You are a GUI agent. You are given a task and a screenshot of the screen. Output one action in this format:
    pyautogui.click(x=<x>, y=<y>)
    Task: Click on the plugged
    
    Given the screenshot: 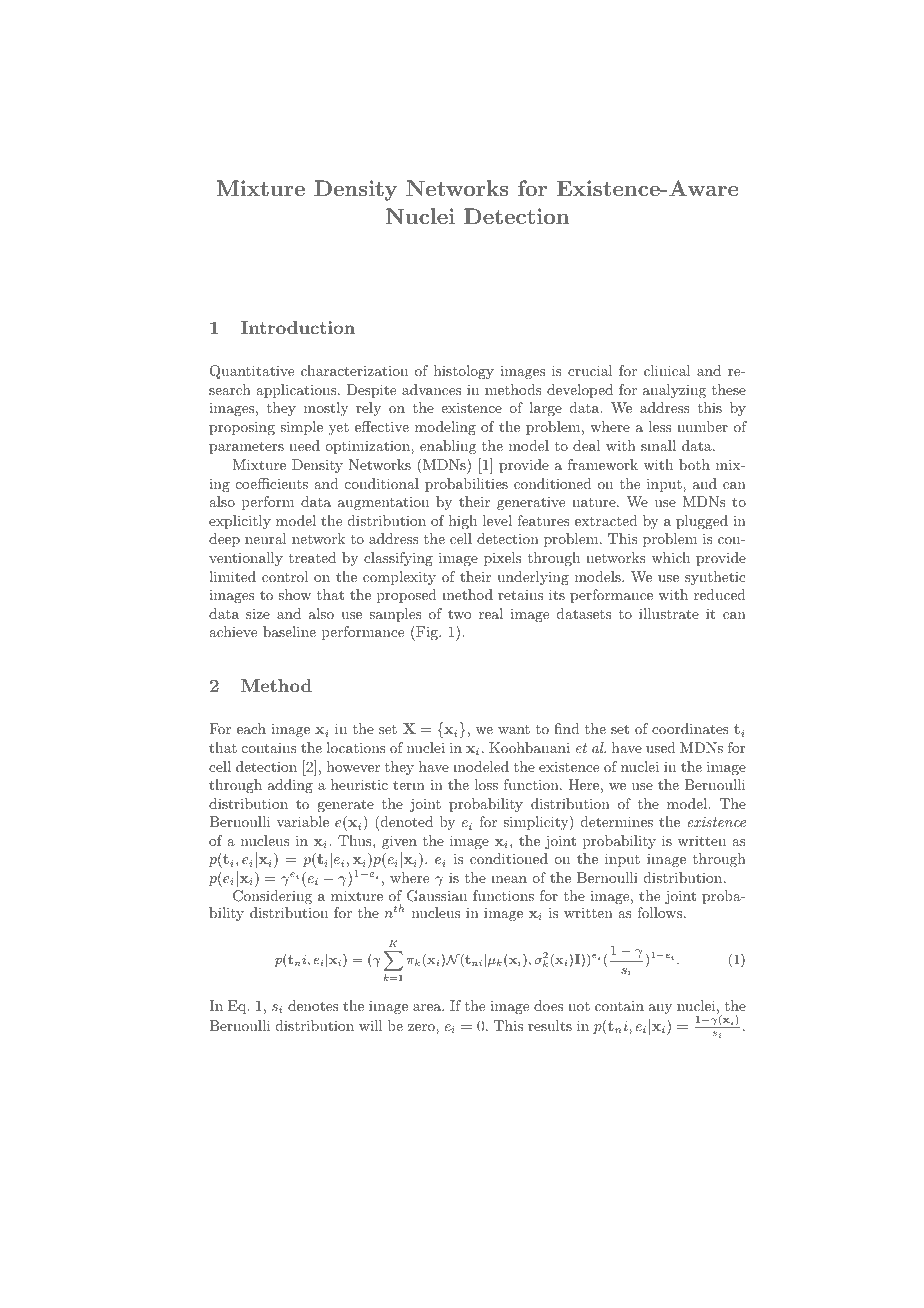 What is the action you would take?
    pyautogui.click(x=702, y=522)
